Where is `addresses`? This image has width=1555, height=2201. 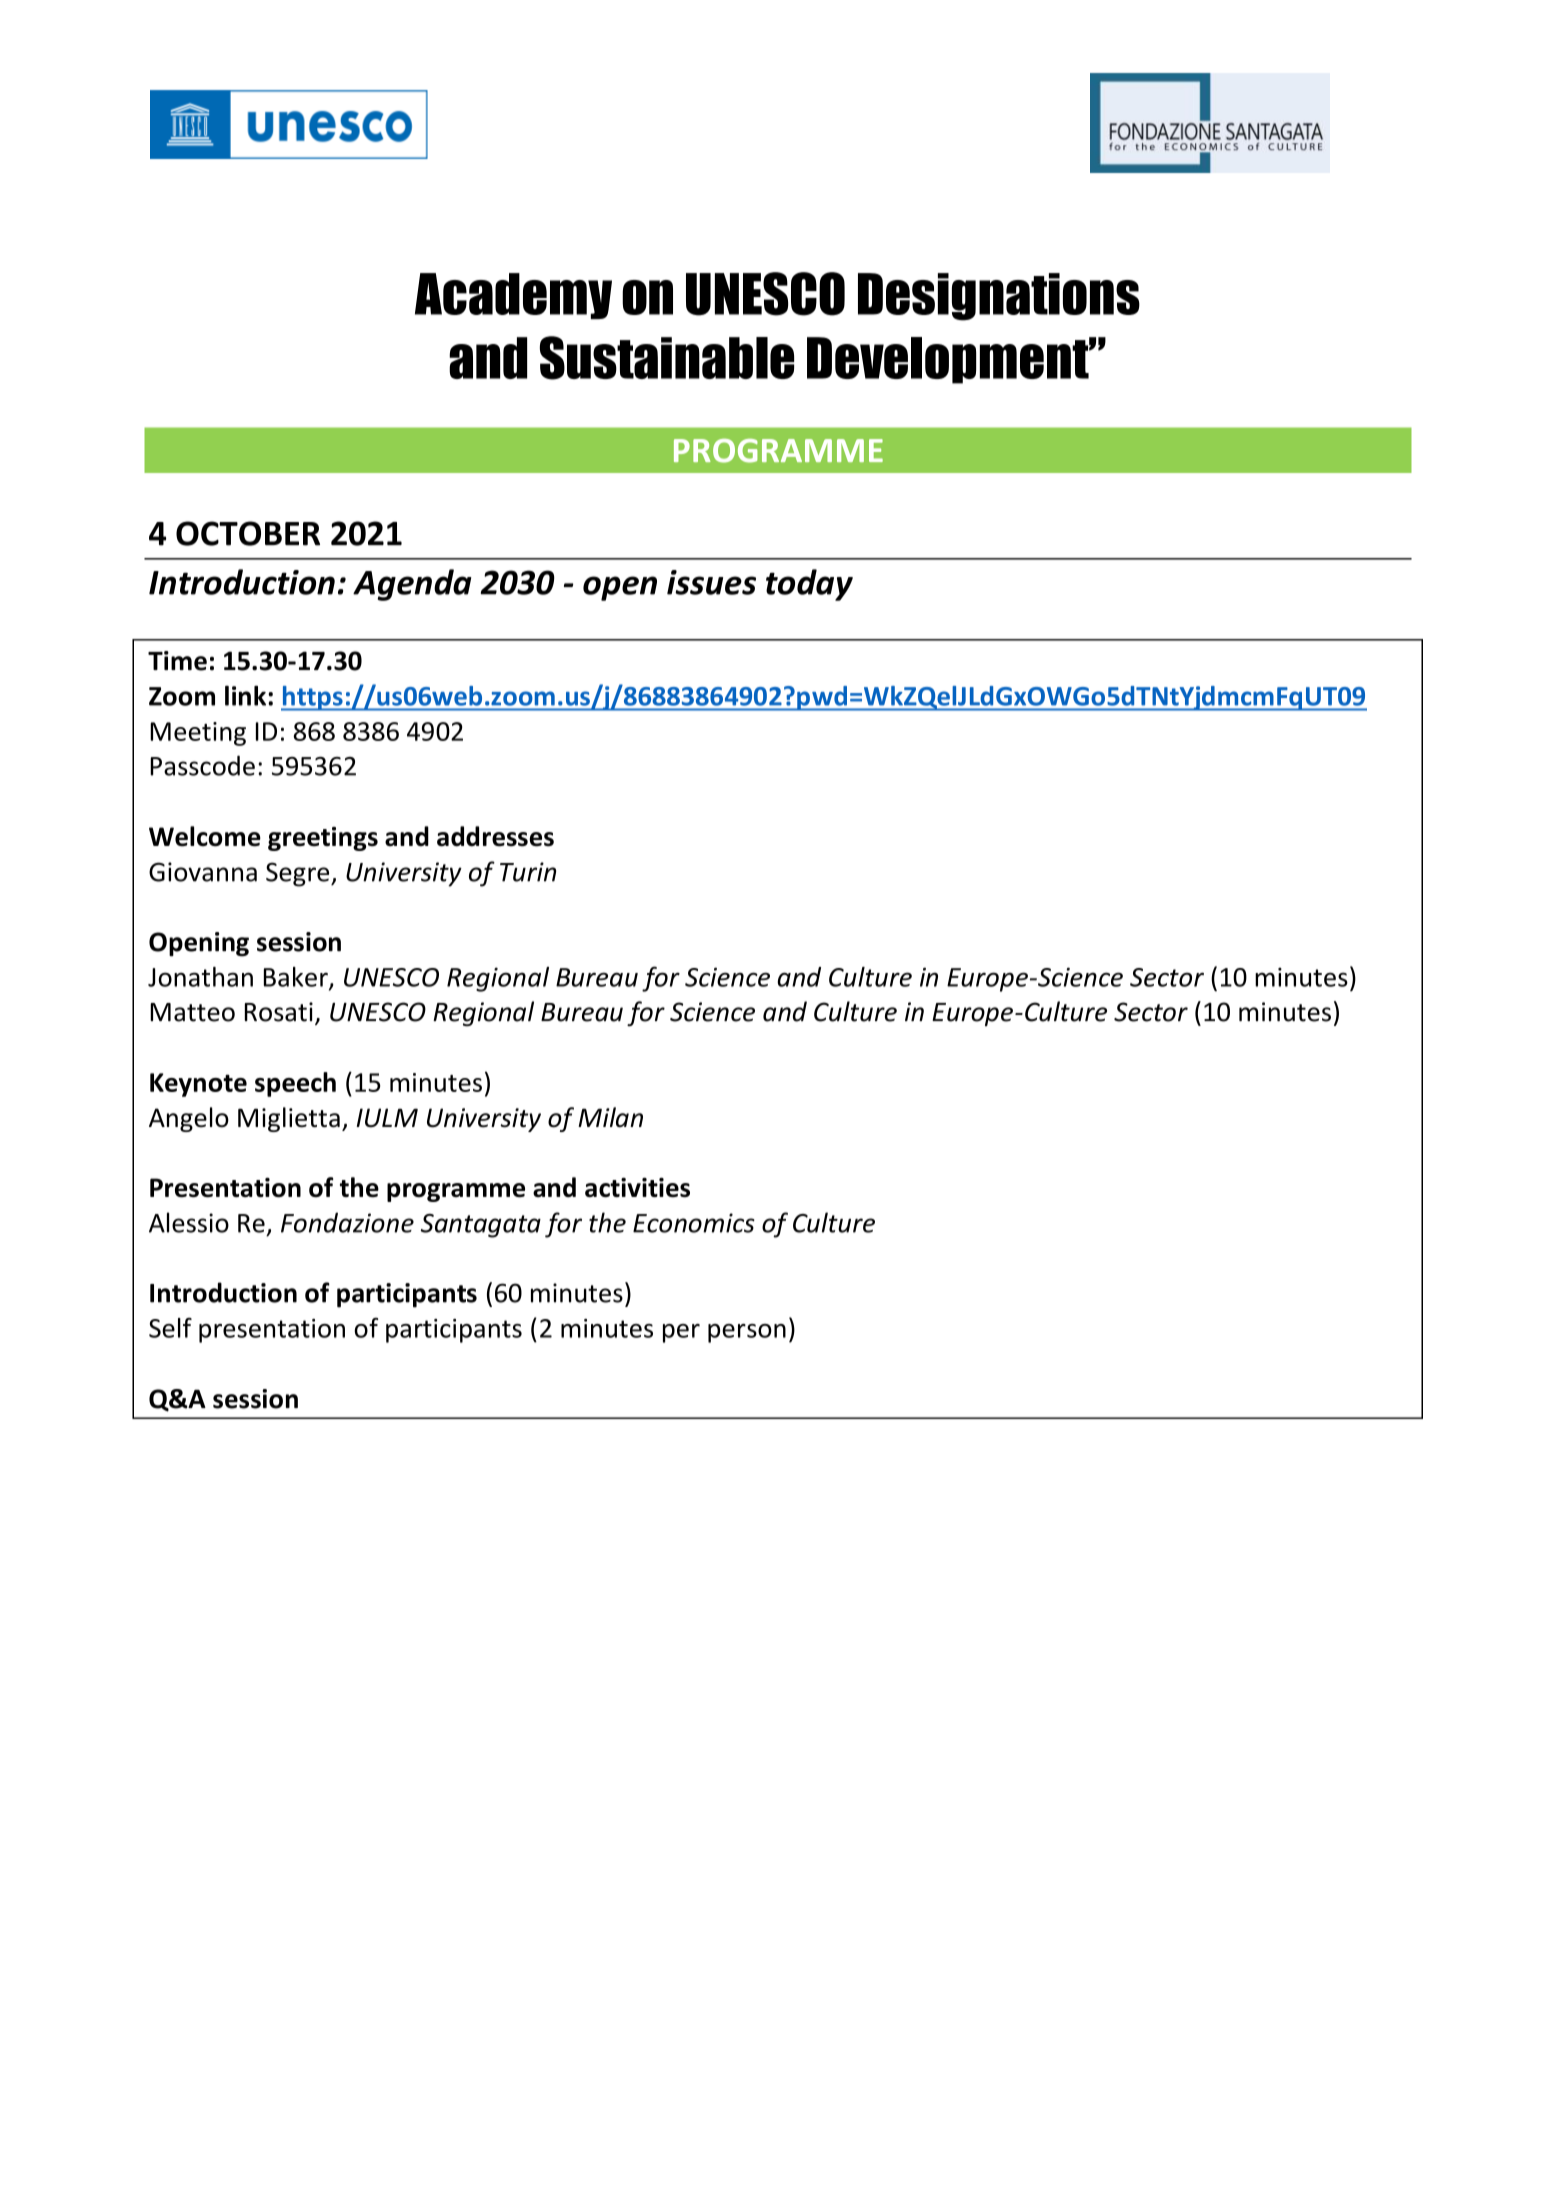
addresses is located at coordinates (495, 836).
